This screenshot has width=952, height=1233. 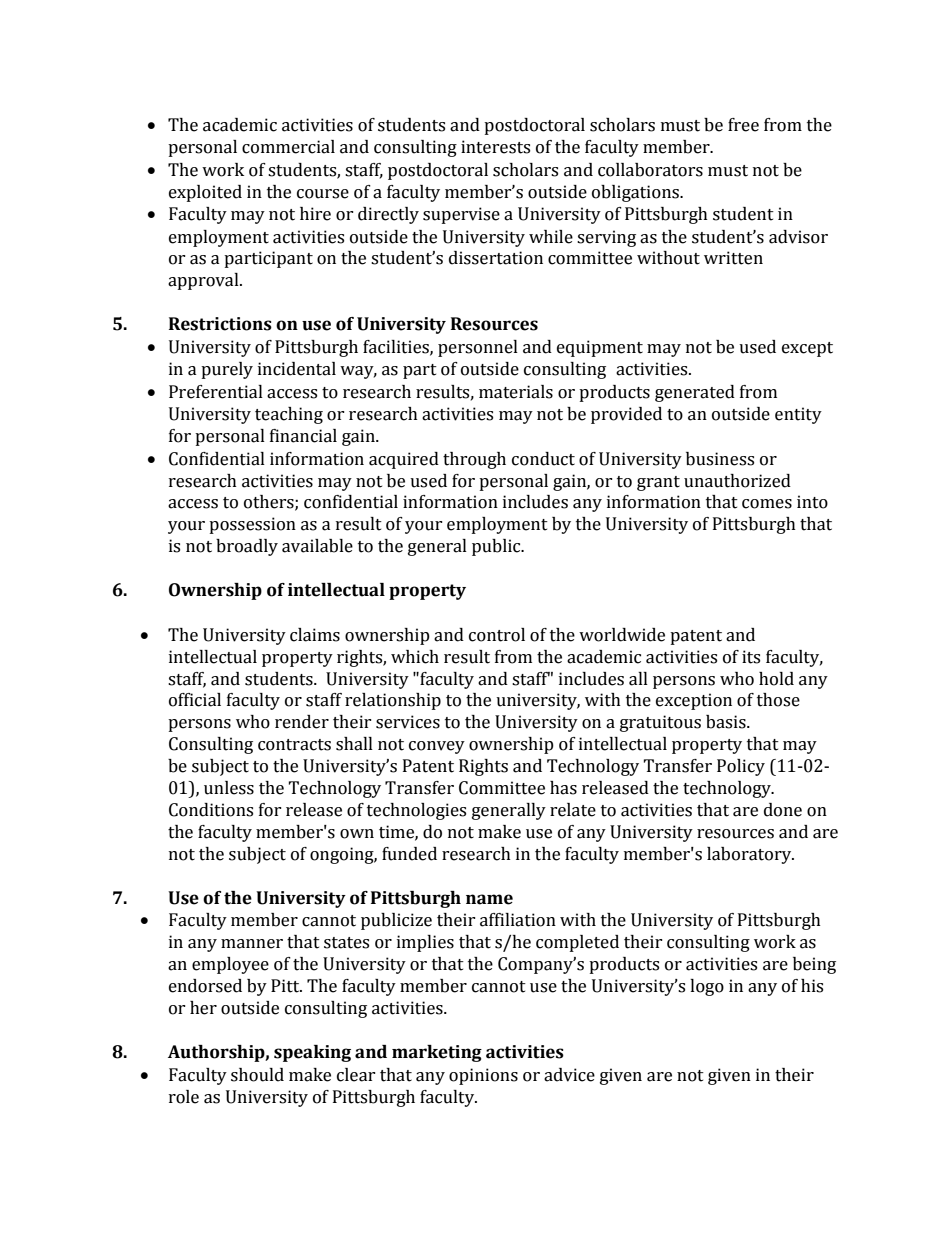 What do you see at coordinates (288, 147) in the screenshot?
I see `commercial` at bounding box center [288, 147].
